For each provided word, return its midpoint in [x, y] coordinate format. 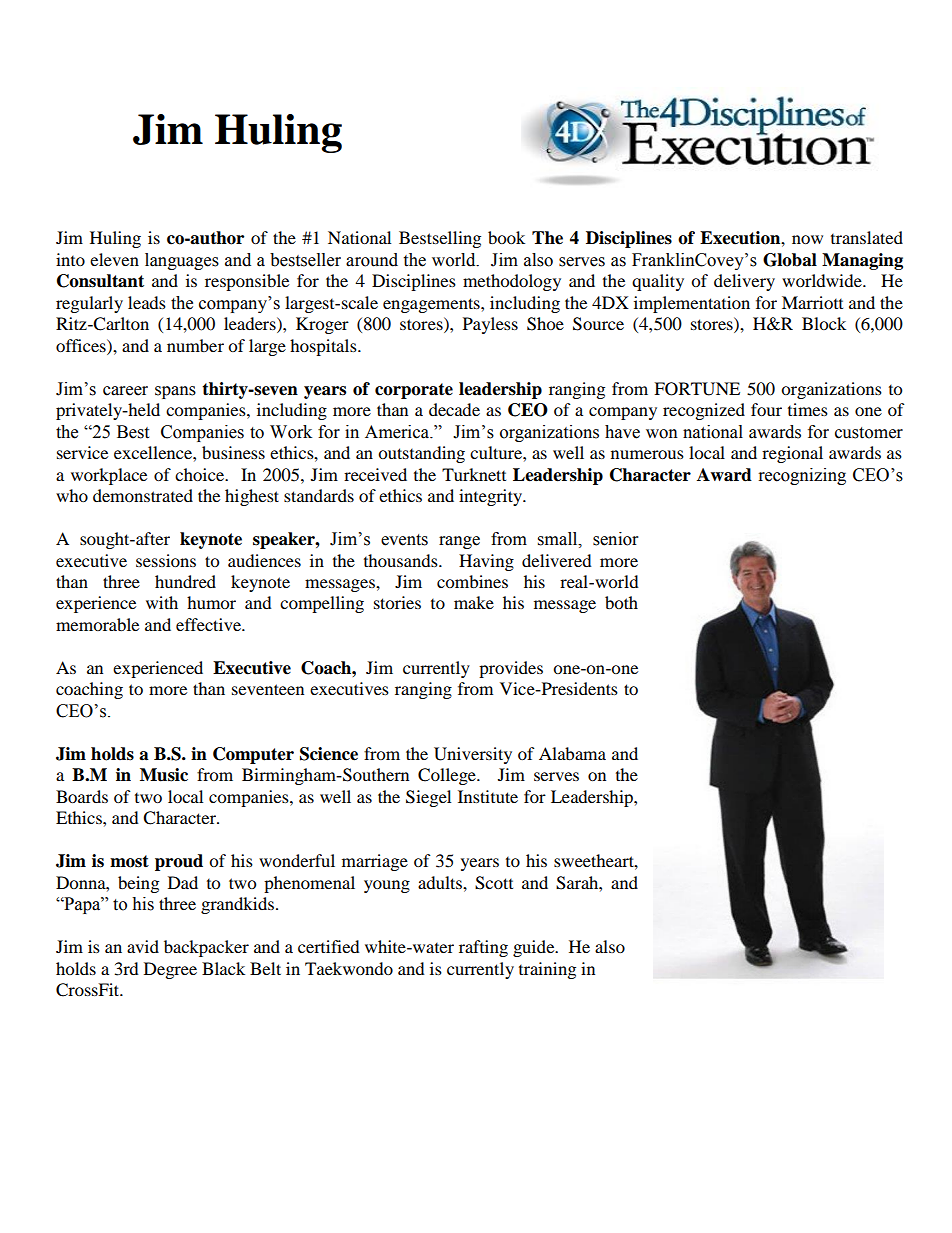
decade [454, 409]
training [547, 970]
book [506, 237]
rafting [483, 948]
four [766, 409]
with [162, 602]
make [474, 602]
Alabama [572, 753]
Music [164, 775]
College [448, 776]
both [621, 602]
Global [790, 260]
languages [182, 261]
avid [143, 946]
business [233, 452]
